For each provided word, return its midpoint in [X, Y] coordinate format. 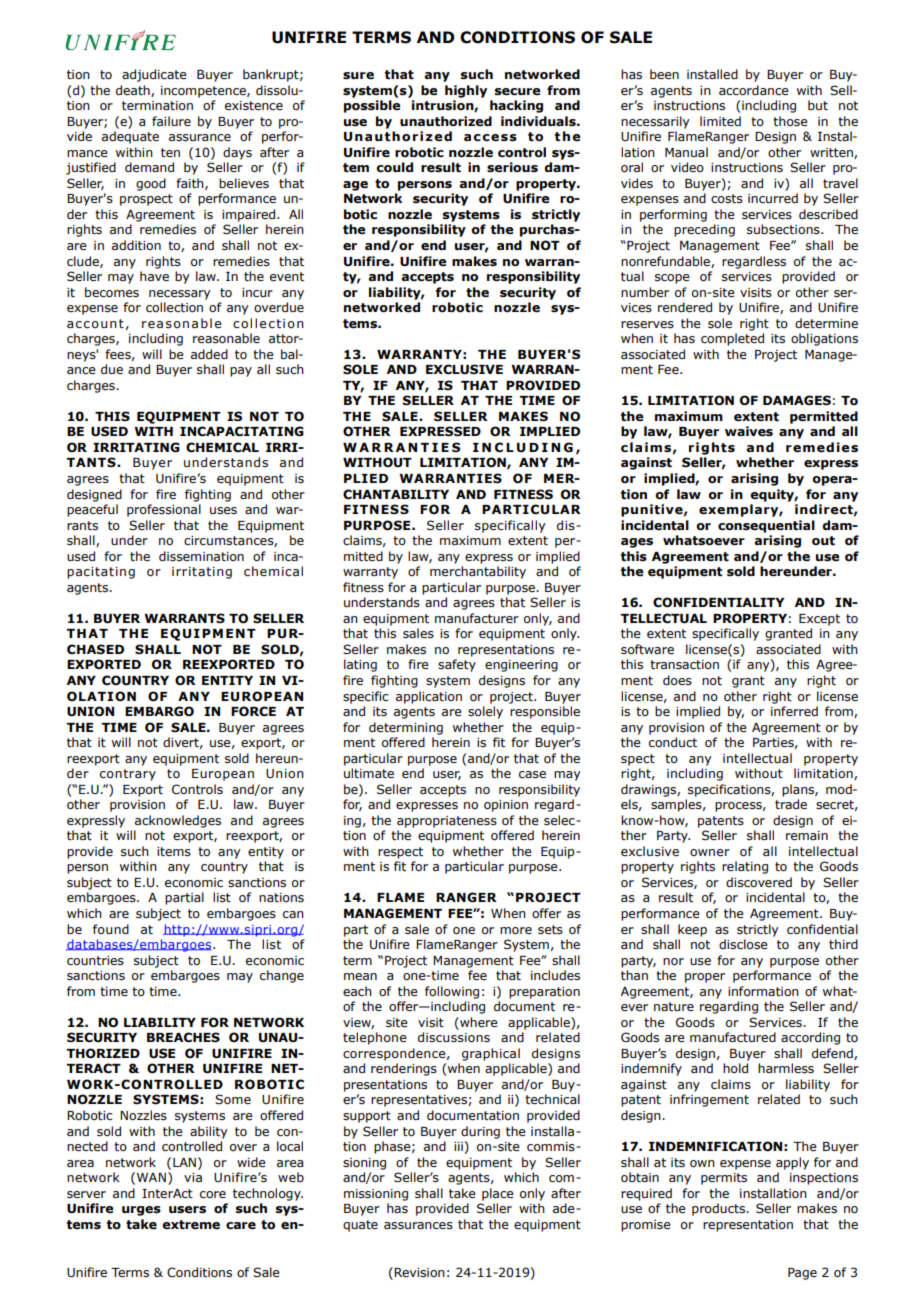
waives [749, 431]
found [111, 929]
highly [466, 91]
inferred [794, 711]
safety [457, 665]
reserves [647, 325]
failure [171, 121]
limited [720, 121]
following [452, 992]
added [209, 354]
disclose [743, 944]
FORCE [253, 711]
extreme [191, 1225]
